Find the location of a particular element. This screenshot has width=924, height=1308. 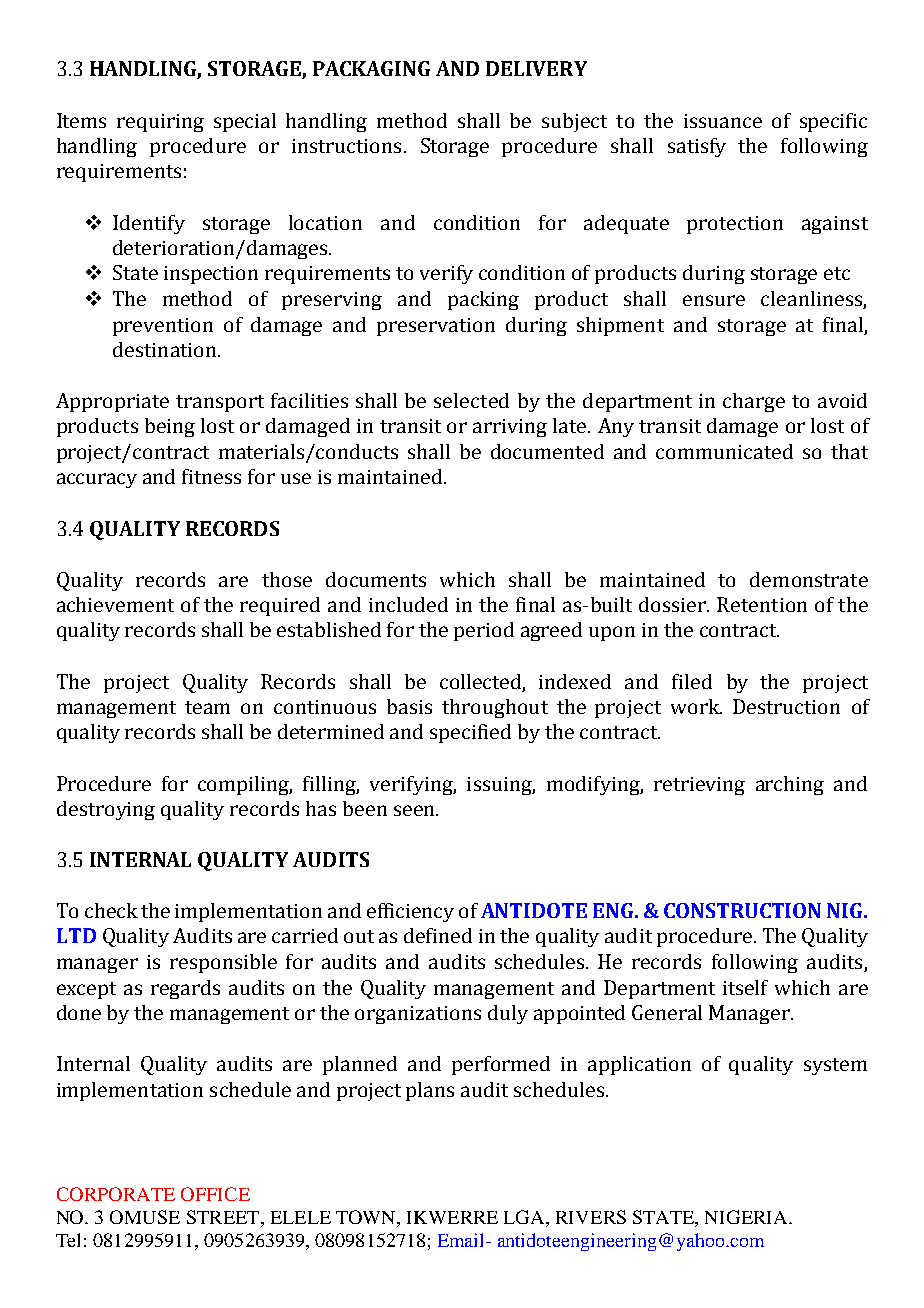

plans is located at coordinates (430, 1091).
